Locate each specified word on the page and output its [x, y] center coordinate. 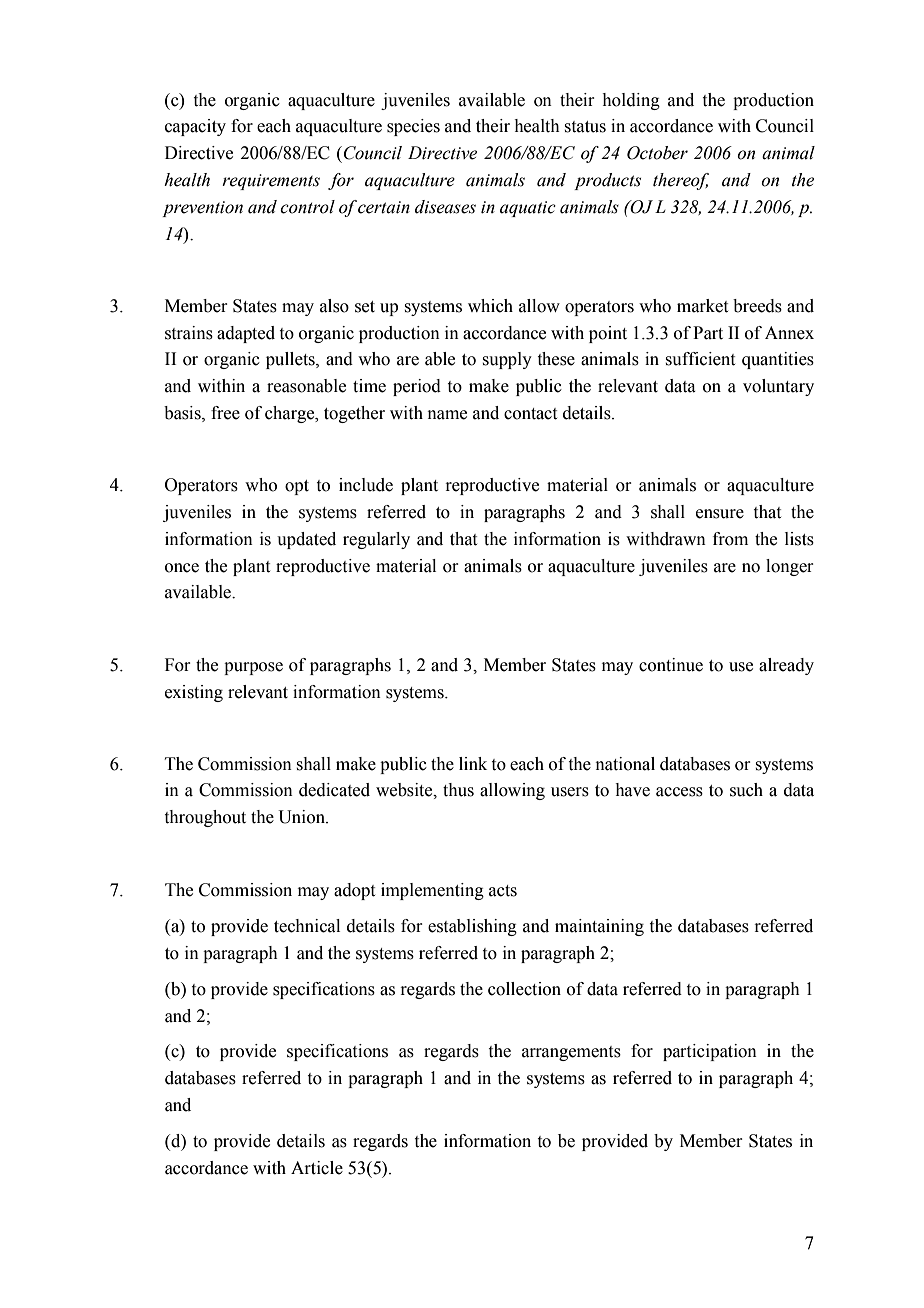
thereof [681, 181]
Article [317, 1168]
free [225, 413]
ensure [720, 514]
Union [302, 817]
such [746, 790]
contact [530, 414]
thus [458, 790]
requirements [271, 182]
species [413, 127]
